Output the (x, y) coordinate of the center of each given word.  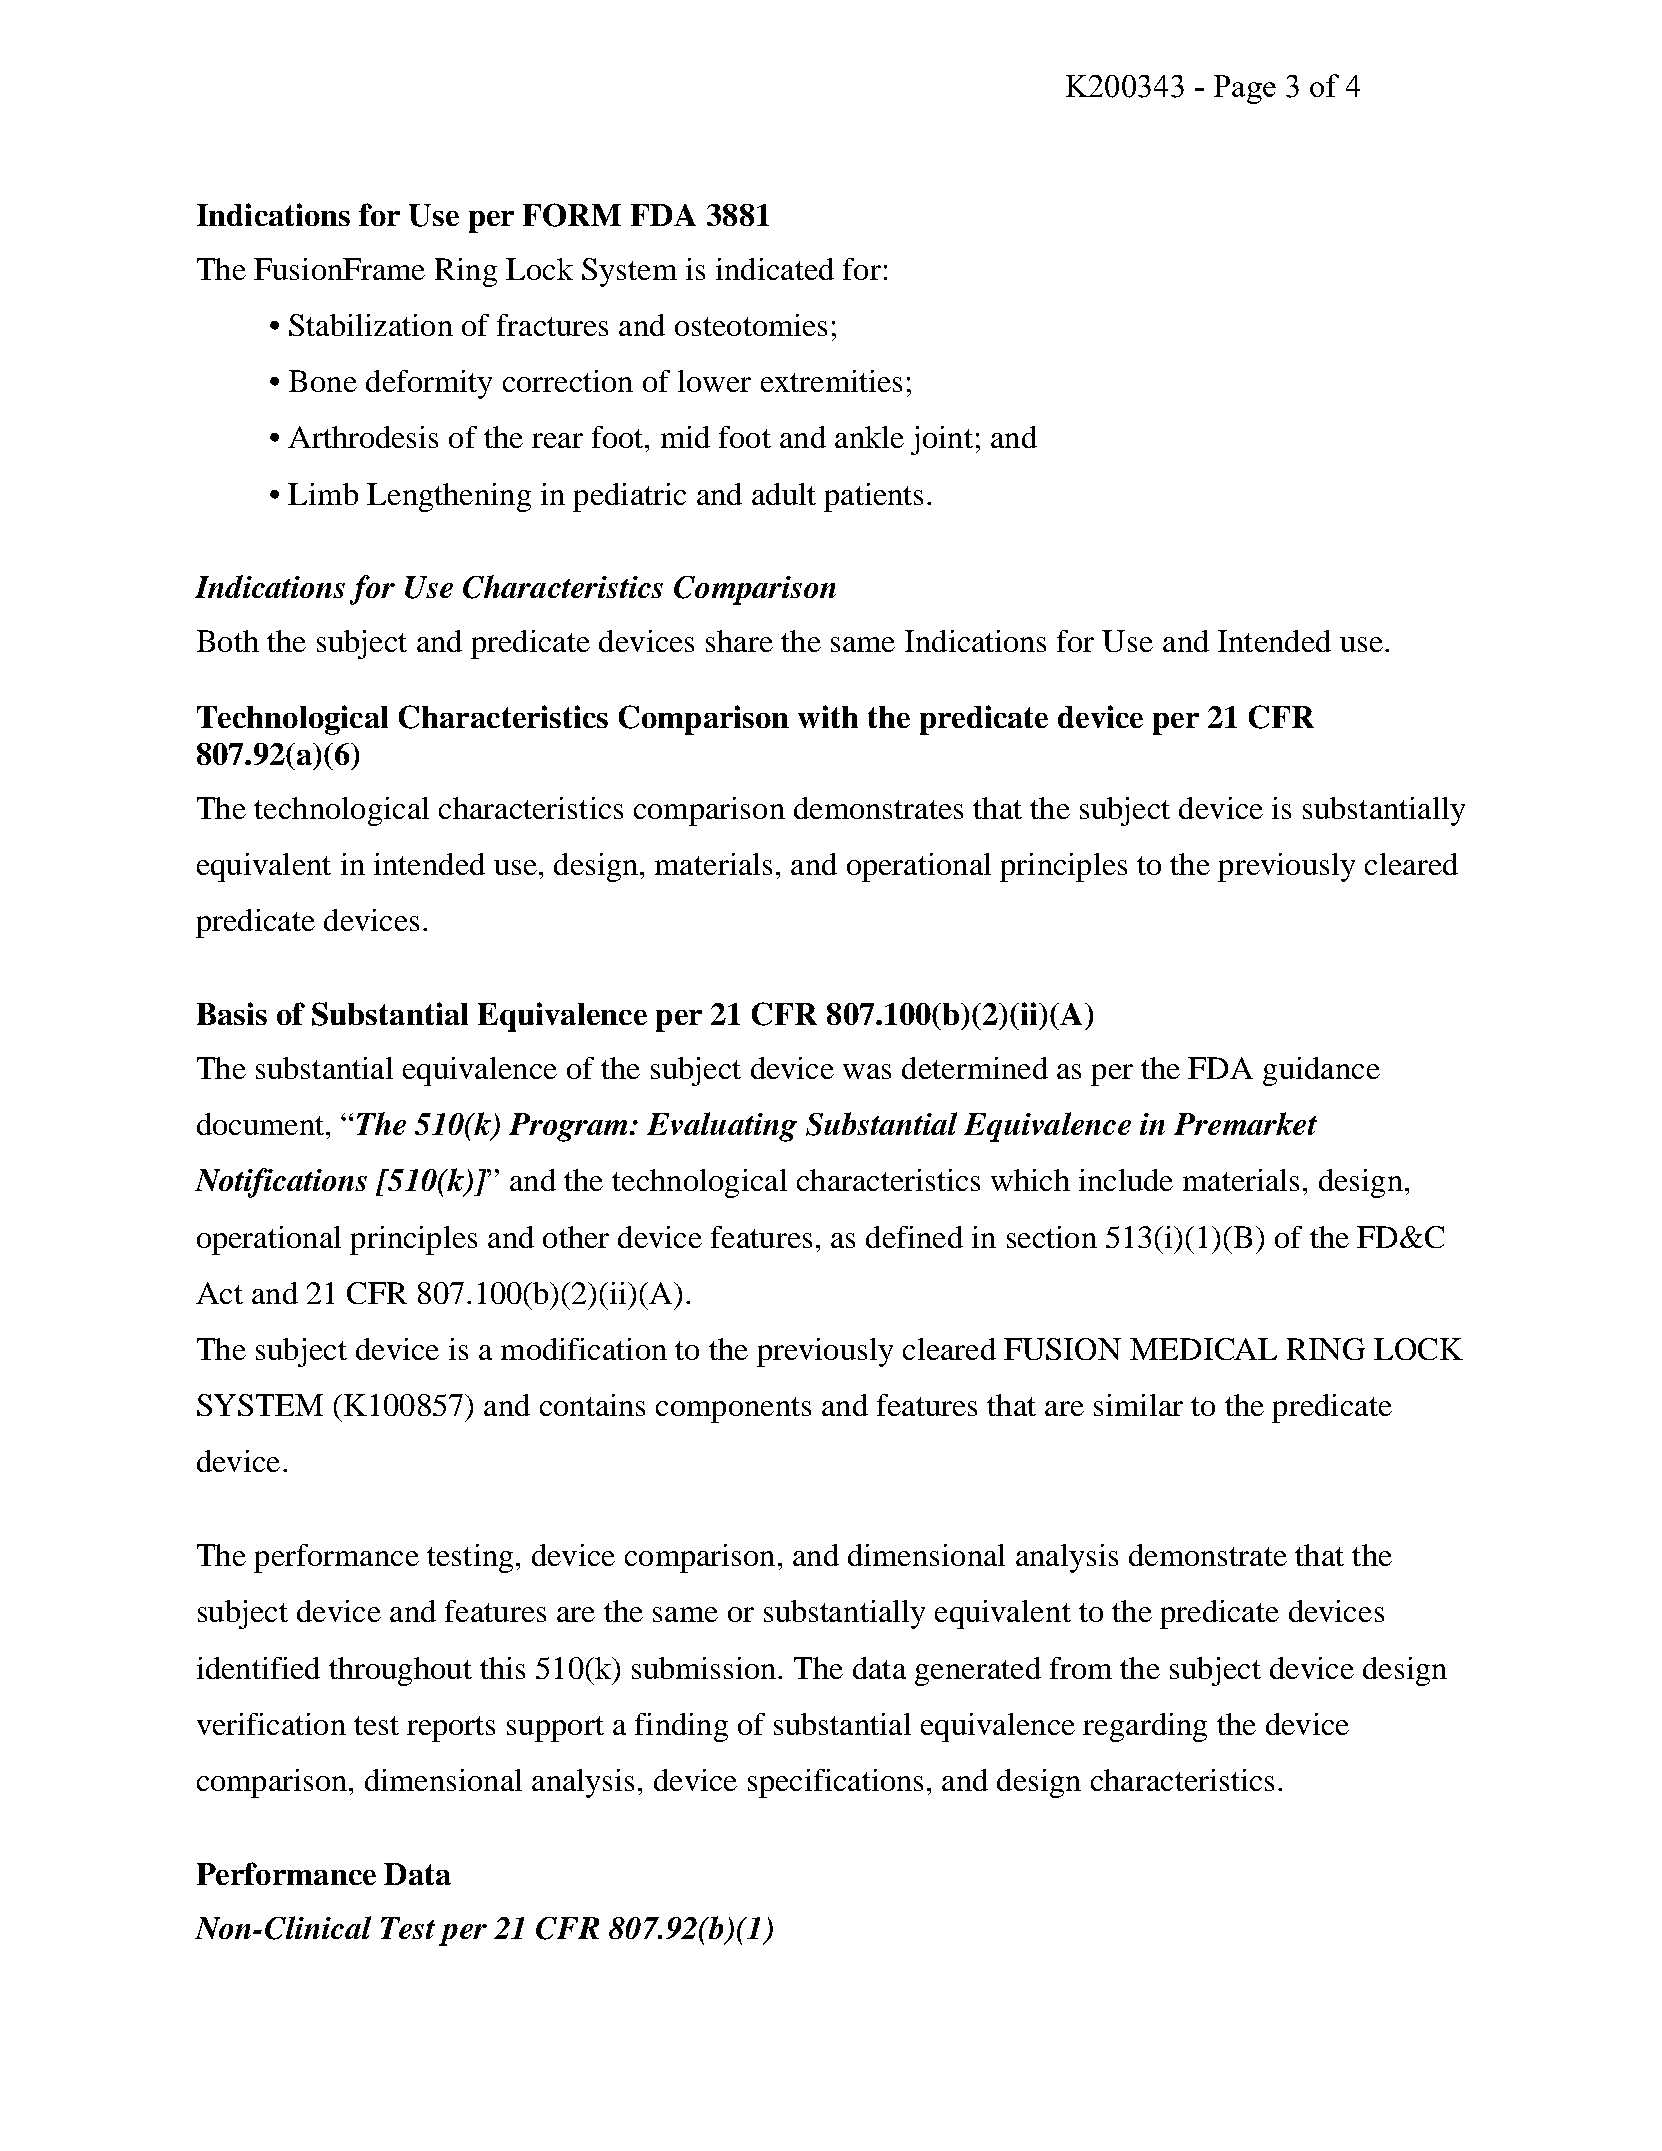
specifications (835, 1783)
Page (1245, 89)
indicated (775, 269)
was (867, 1071)
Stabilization (371, 325)
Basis (232, 1013)
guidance (1321, 1071)
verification (271, 1724)
